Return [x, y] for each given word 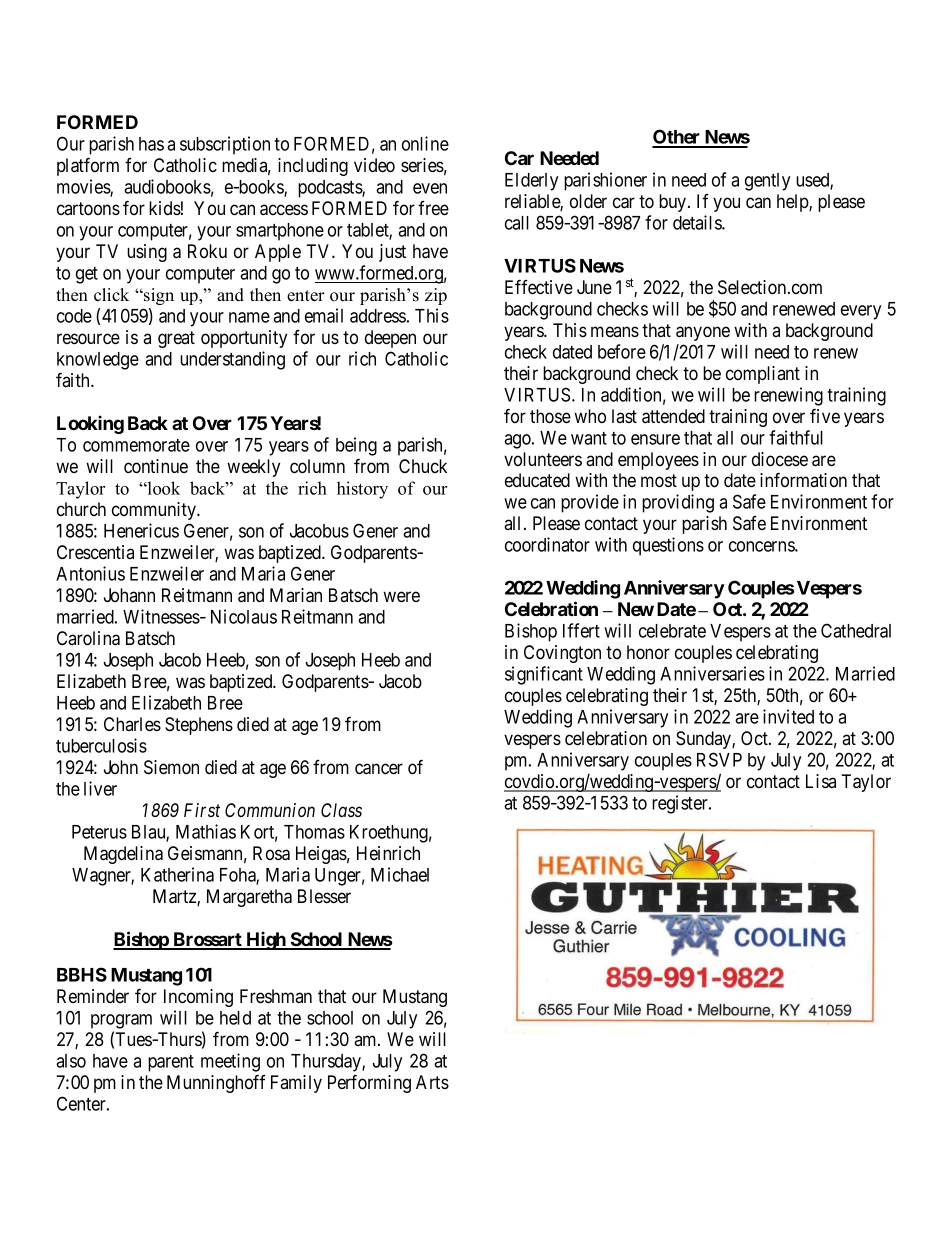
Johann [129, 595]
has [151, 144]
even [430, 188]
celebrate [672, 631]
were [401, 596]
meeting [230, 1062]
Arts [432, 1082]
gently [767, 182]
